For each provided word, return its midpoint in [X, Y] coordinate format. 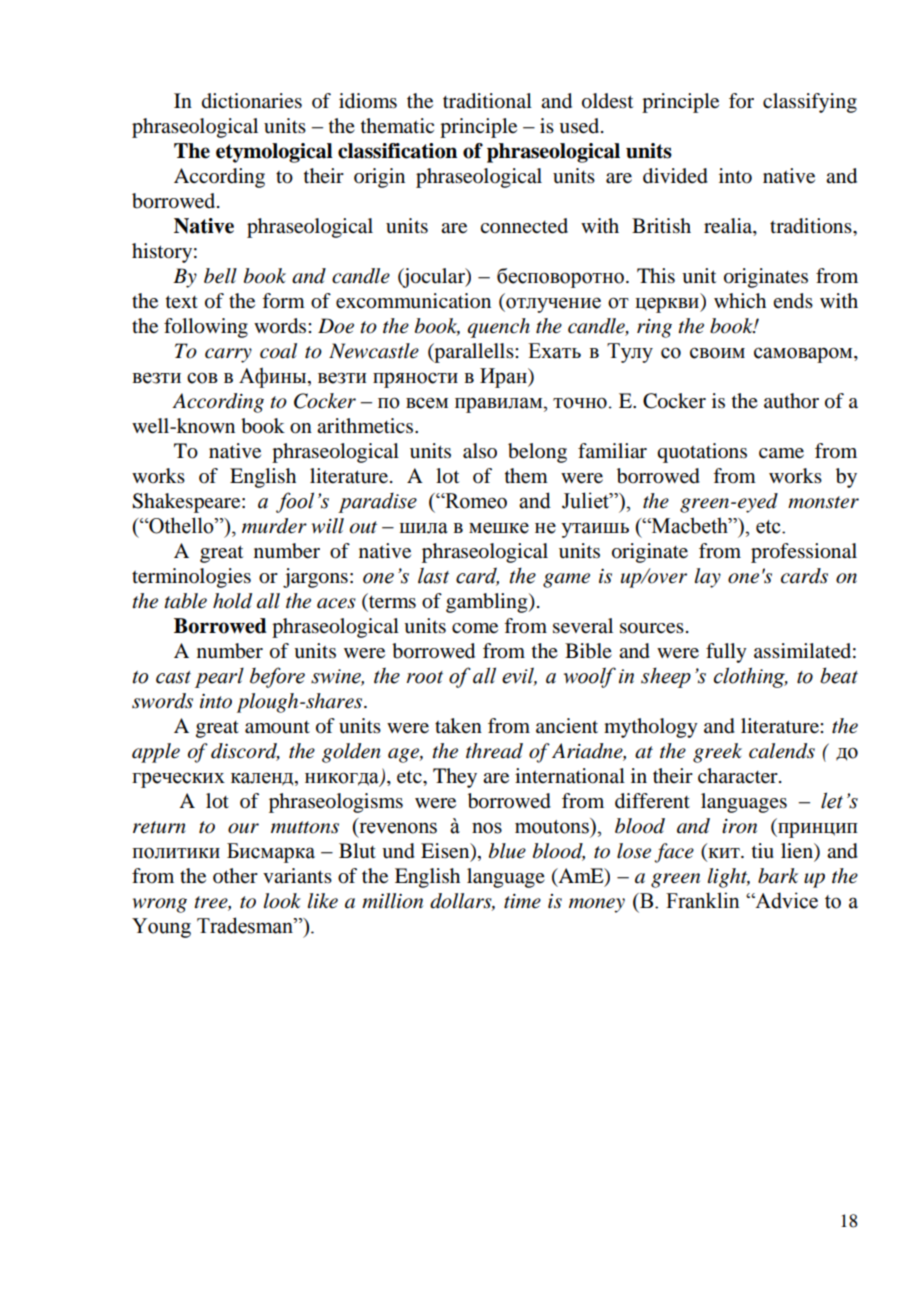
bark [778, 876]
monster [823, 502]
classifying [810, 103]
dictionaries [252, 101]
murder [274, 526]
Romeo [475, 501]
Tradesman [246, 925]
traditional [487, 101]
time [522, 901]
